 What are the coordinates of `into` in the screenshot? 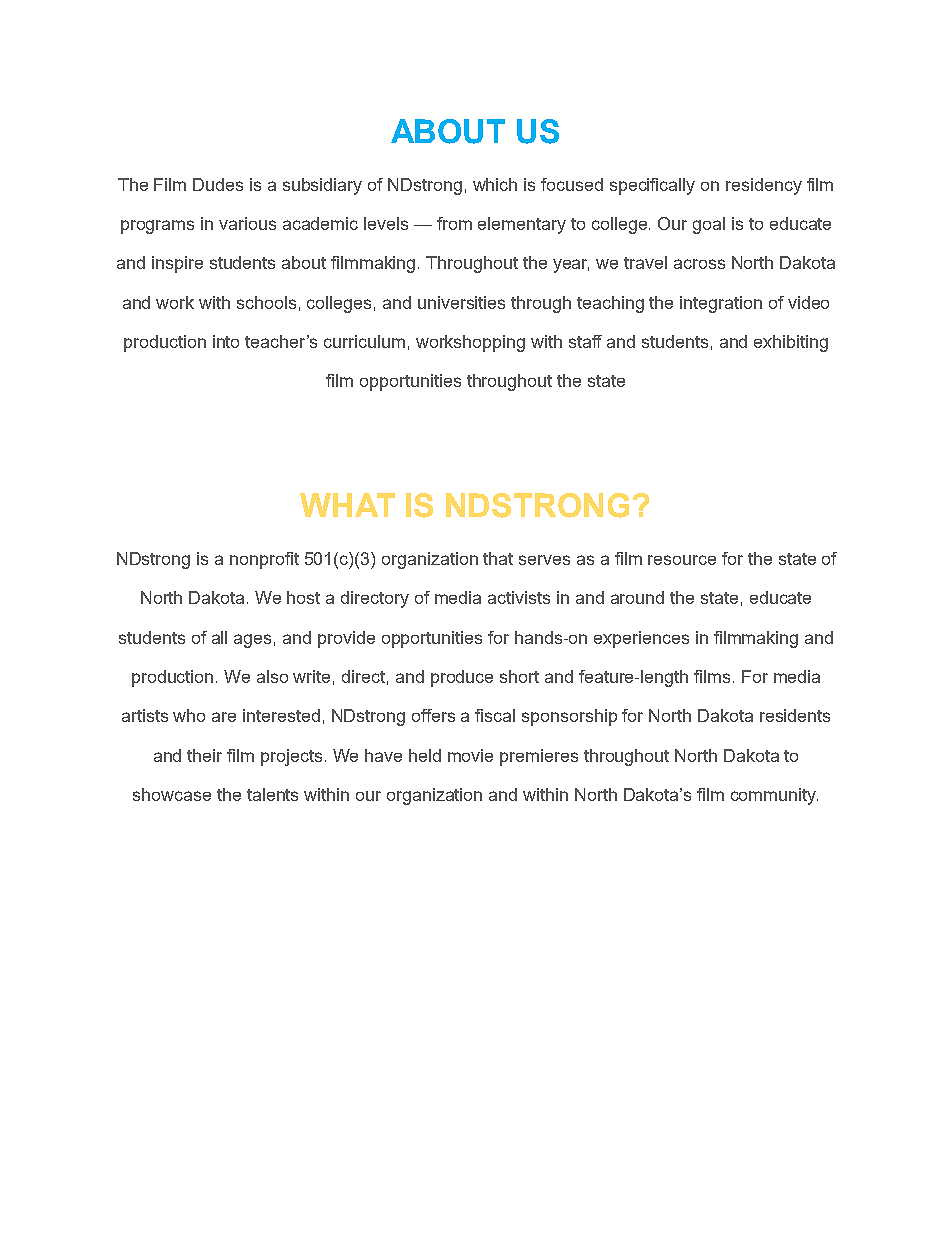 It's located at (226, 341).
